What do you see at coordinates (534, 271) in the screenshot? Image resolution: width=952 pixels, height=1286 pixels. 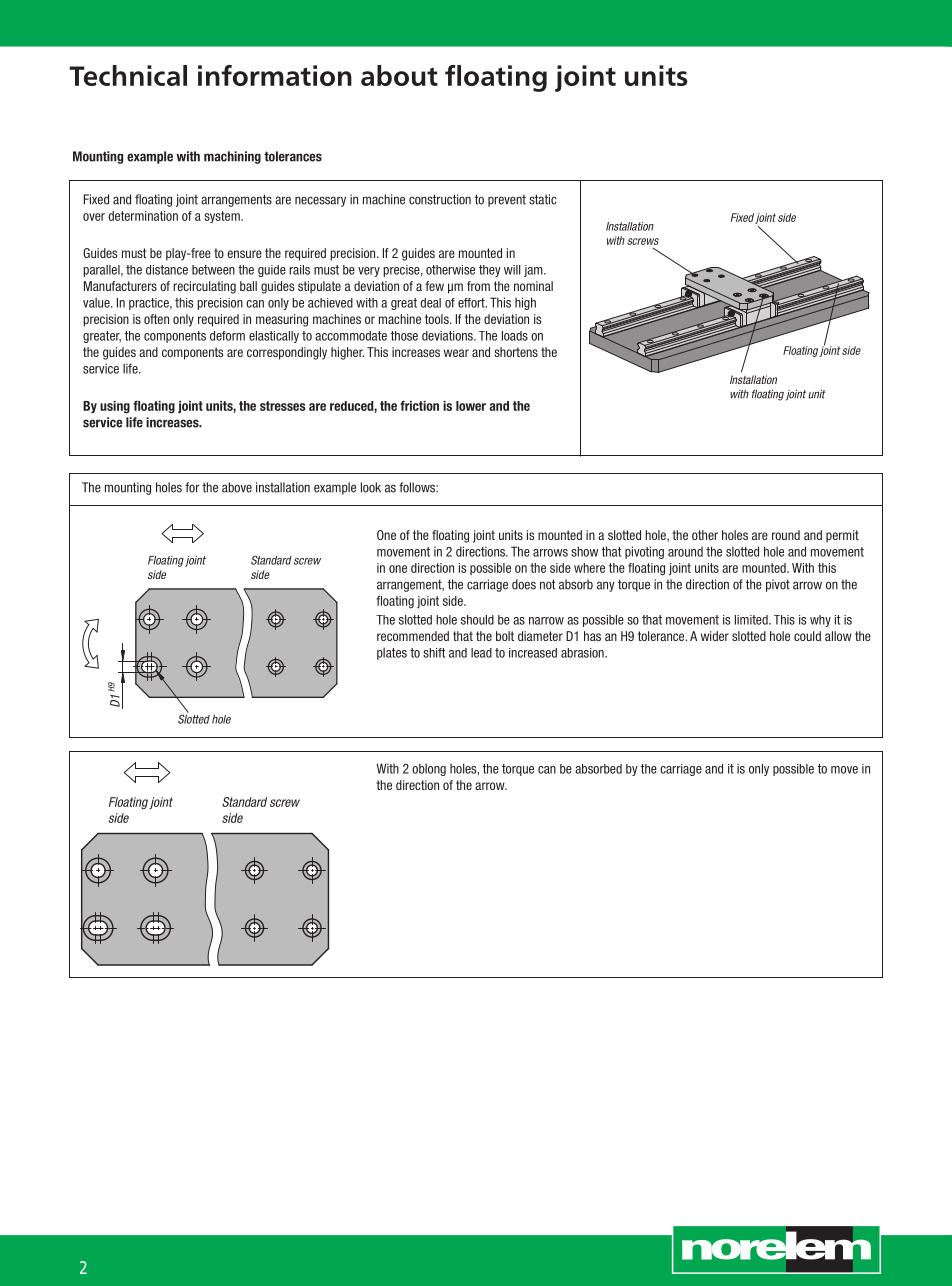 I see `jam` at bounding box center [534, 271].
